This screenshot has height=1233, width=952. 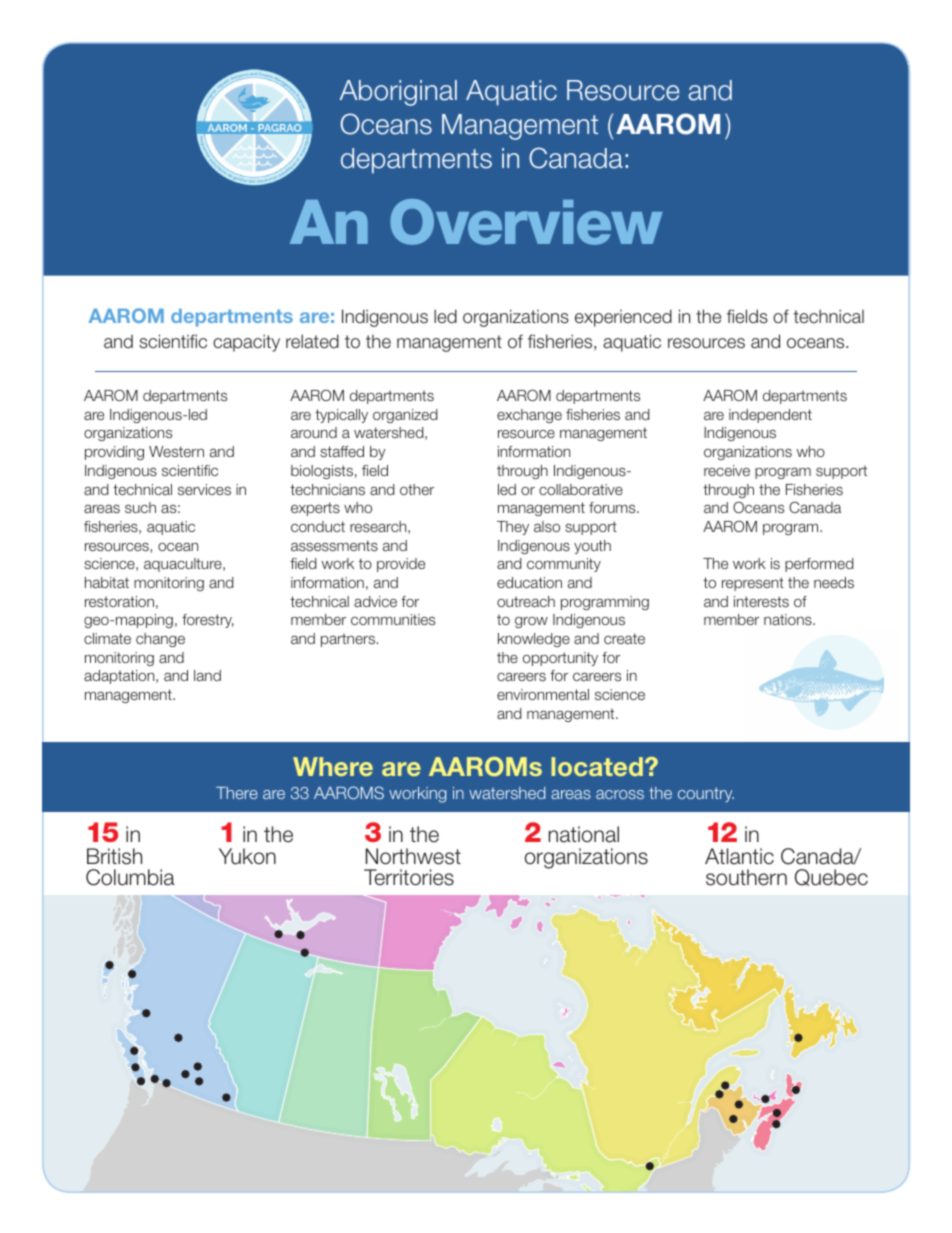 I want to click on receive, so click(x=727, y=470).
